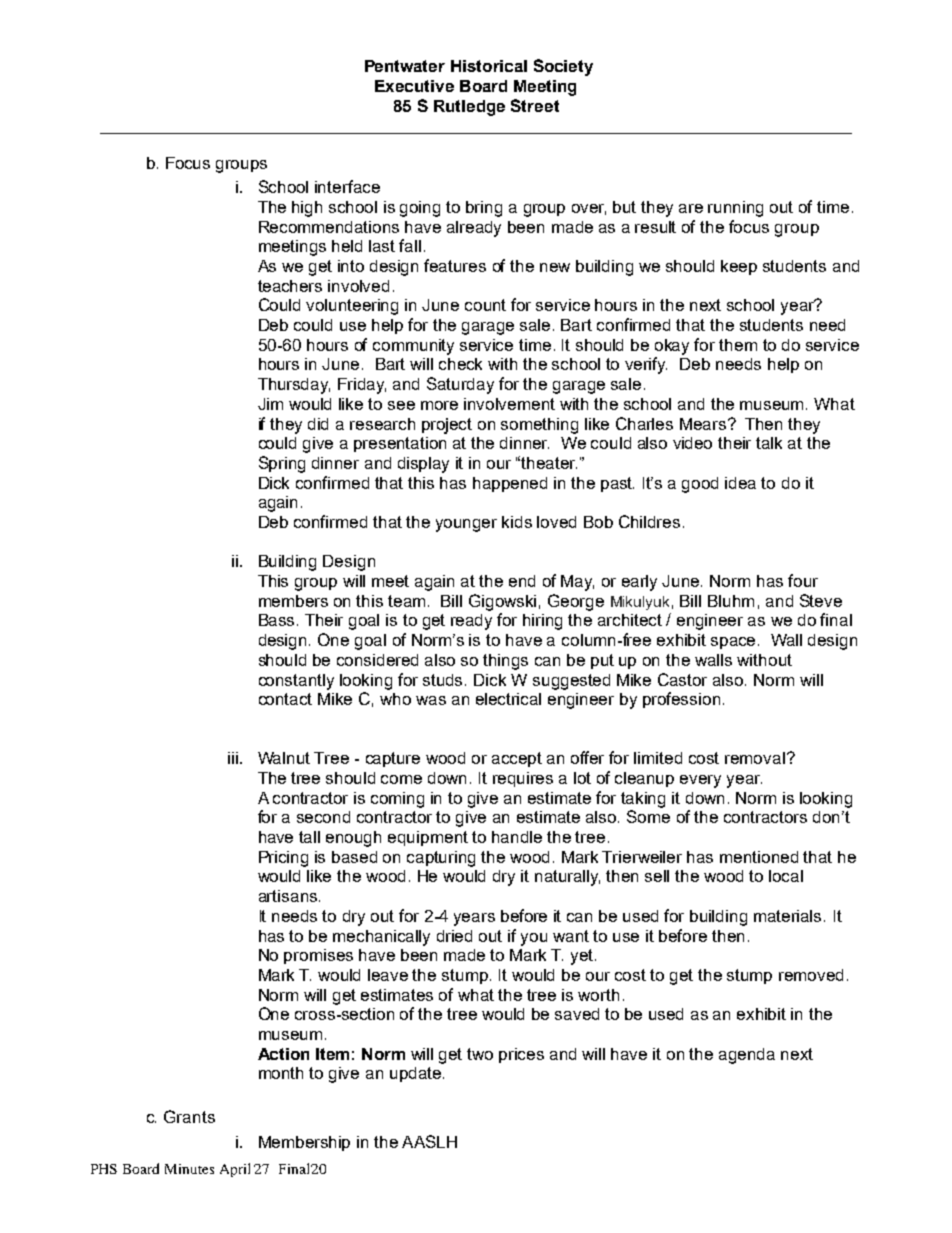 This image has height=1233, width=952. What do you see at coordinates (282, 464) in the image?
I see `Spring` at bounding box center [282, 464].
